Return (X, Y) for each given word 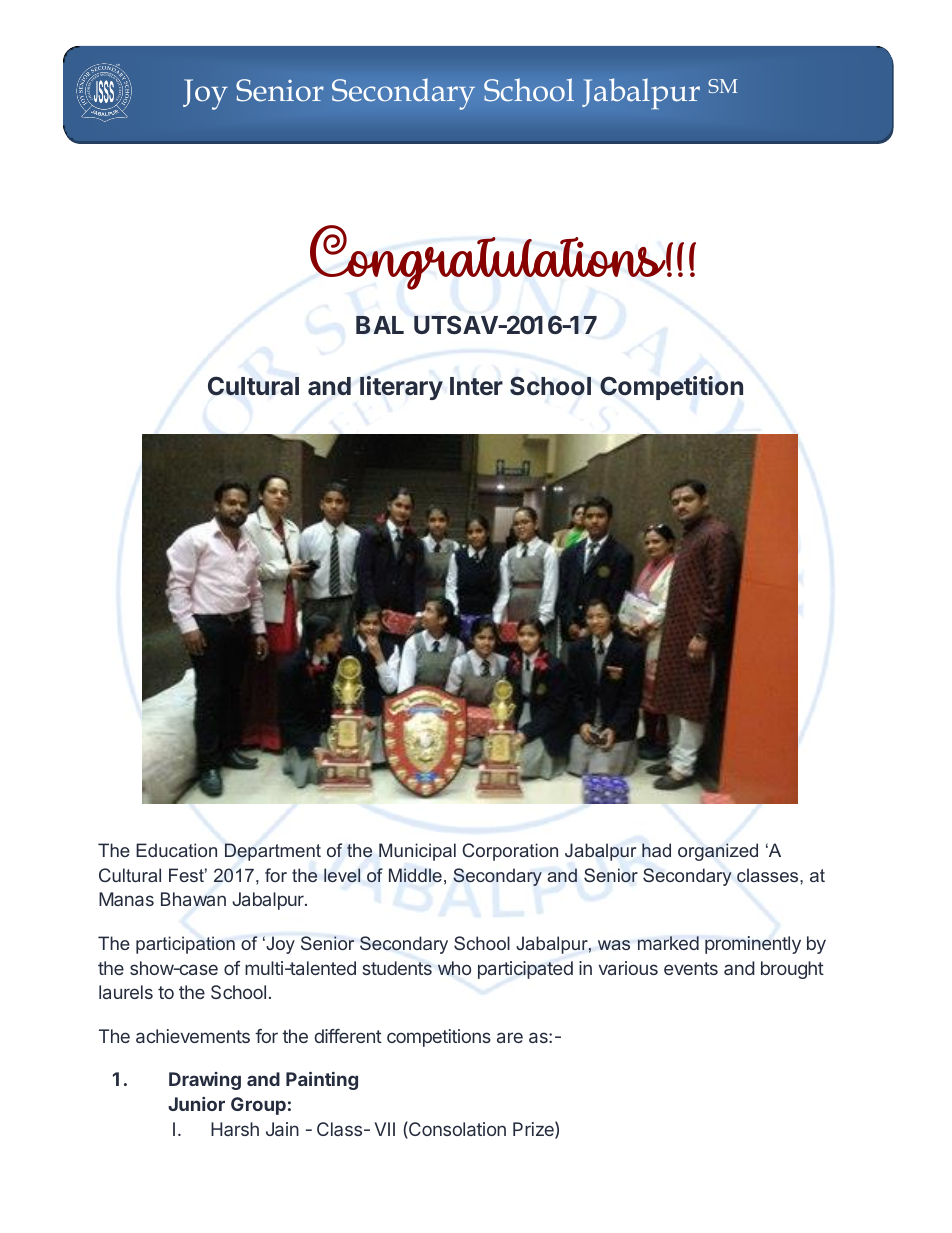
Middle (415, 875)
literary (401, 388)
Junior (196, 1104)
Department (273, 852)
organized (718, 852)
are (510, 1037)
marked (668, 943)
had (656, 850)
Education (176, 850)
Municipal (417, 852)
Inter (476, 386)
